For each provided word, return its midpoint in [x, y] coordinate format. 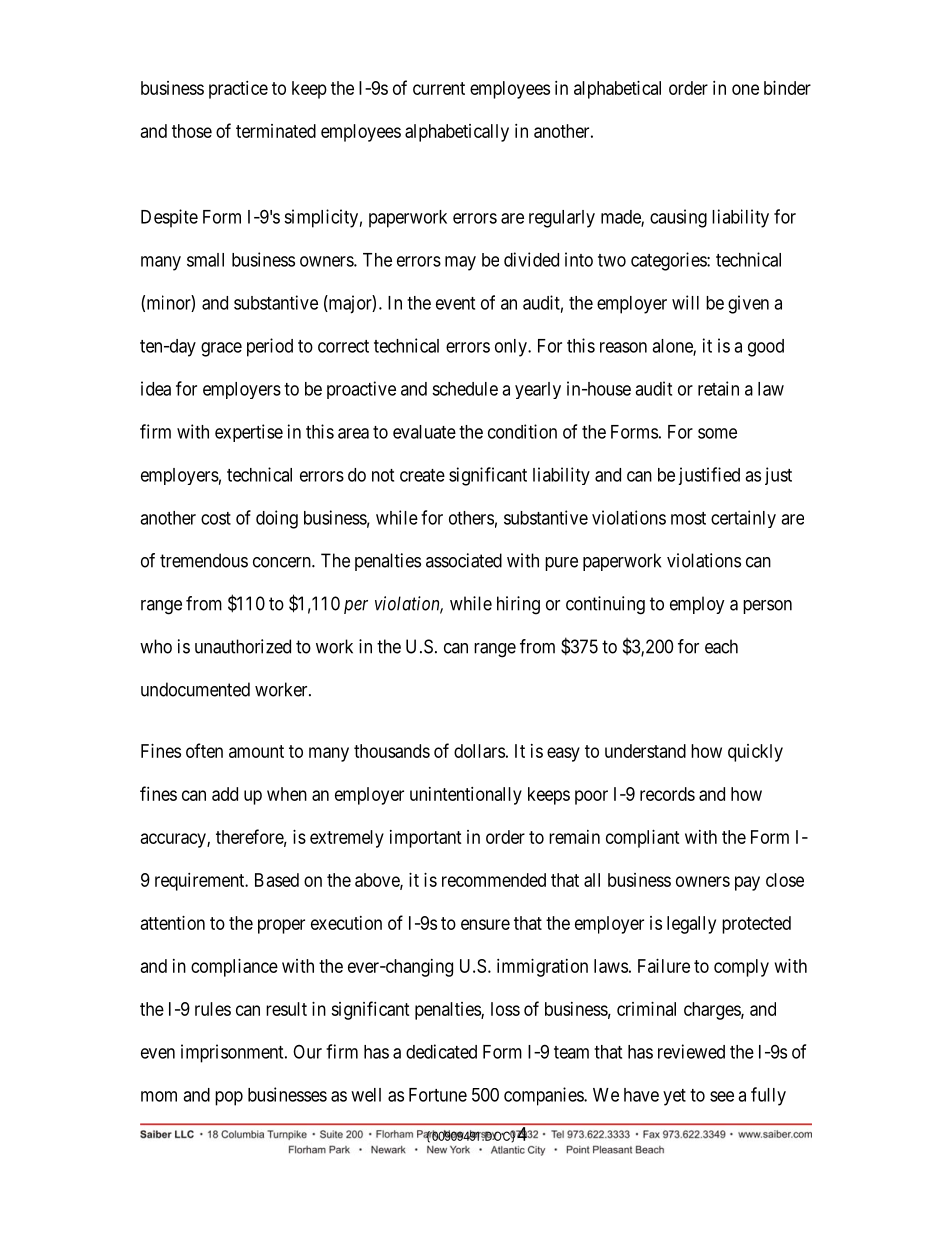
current [439, 88]
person [767, 607]
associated [464, 560]
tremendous [204, 560]
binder [787, 88]
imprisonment [233, 1053]
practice [238, 90]
